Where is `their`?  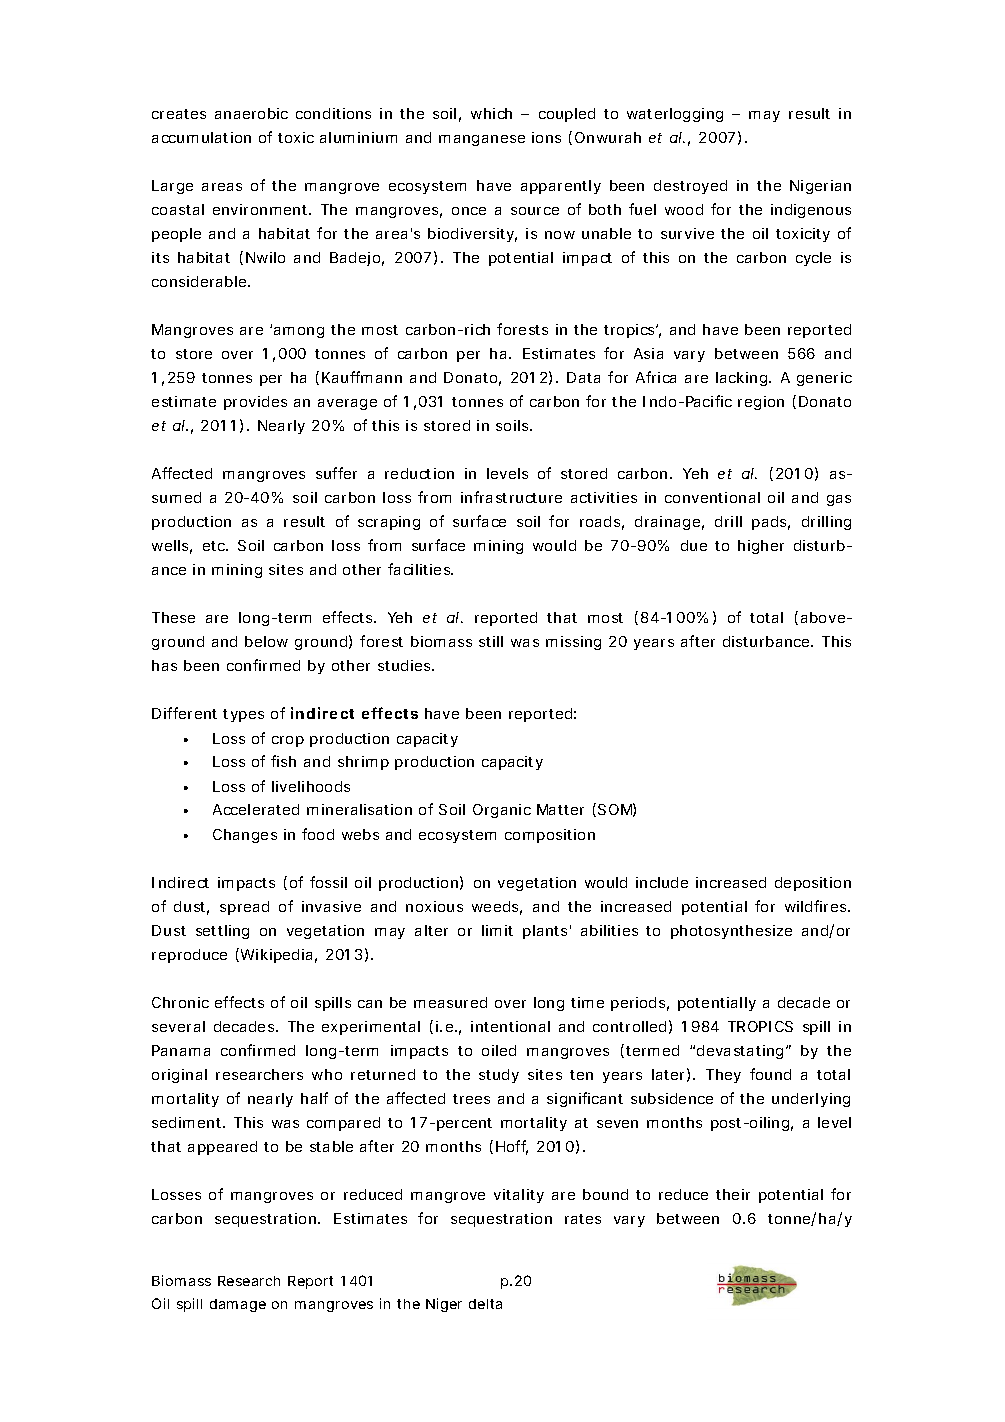
their is located at coordinates (733, 1194).
